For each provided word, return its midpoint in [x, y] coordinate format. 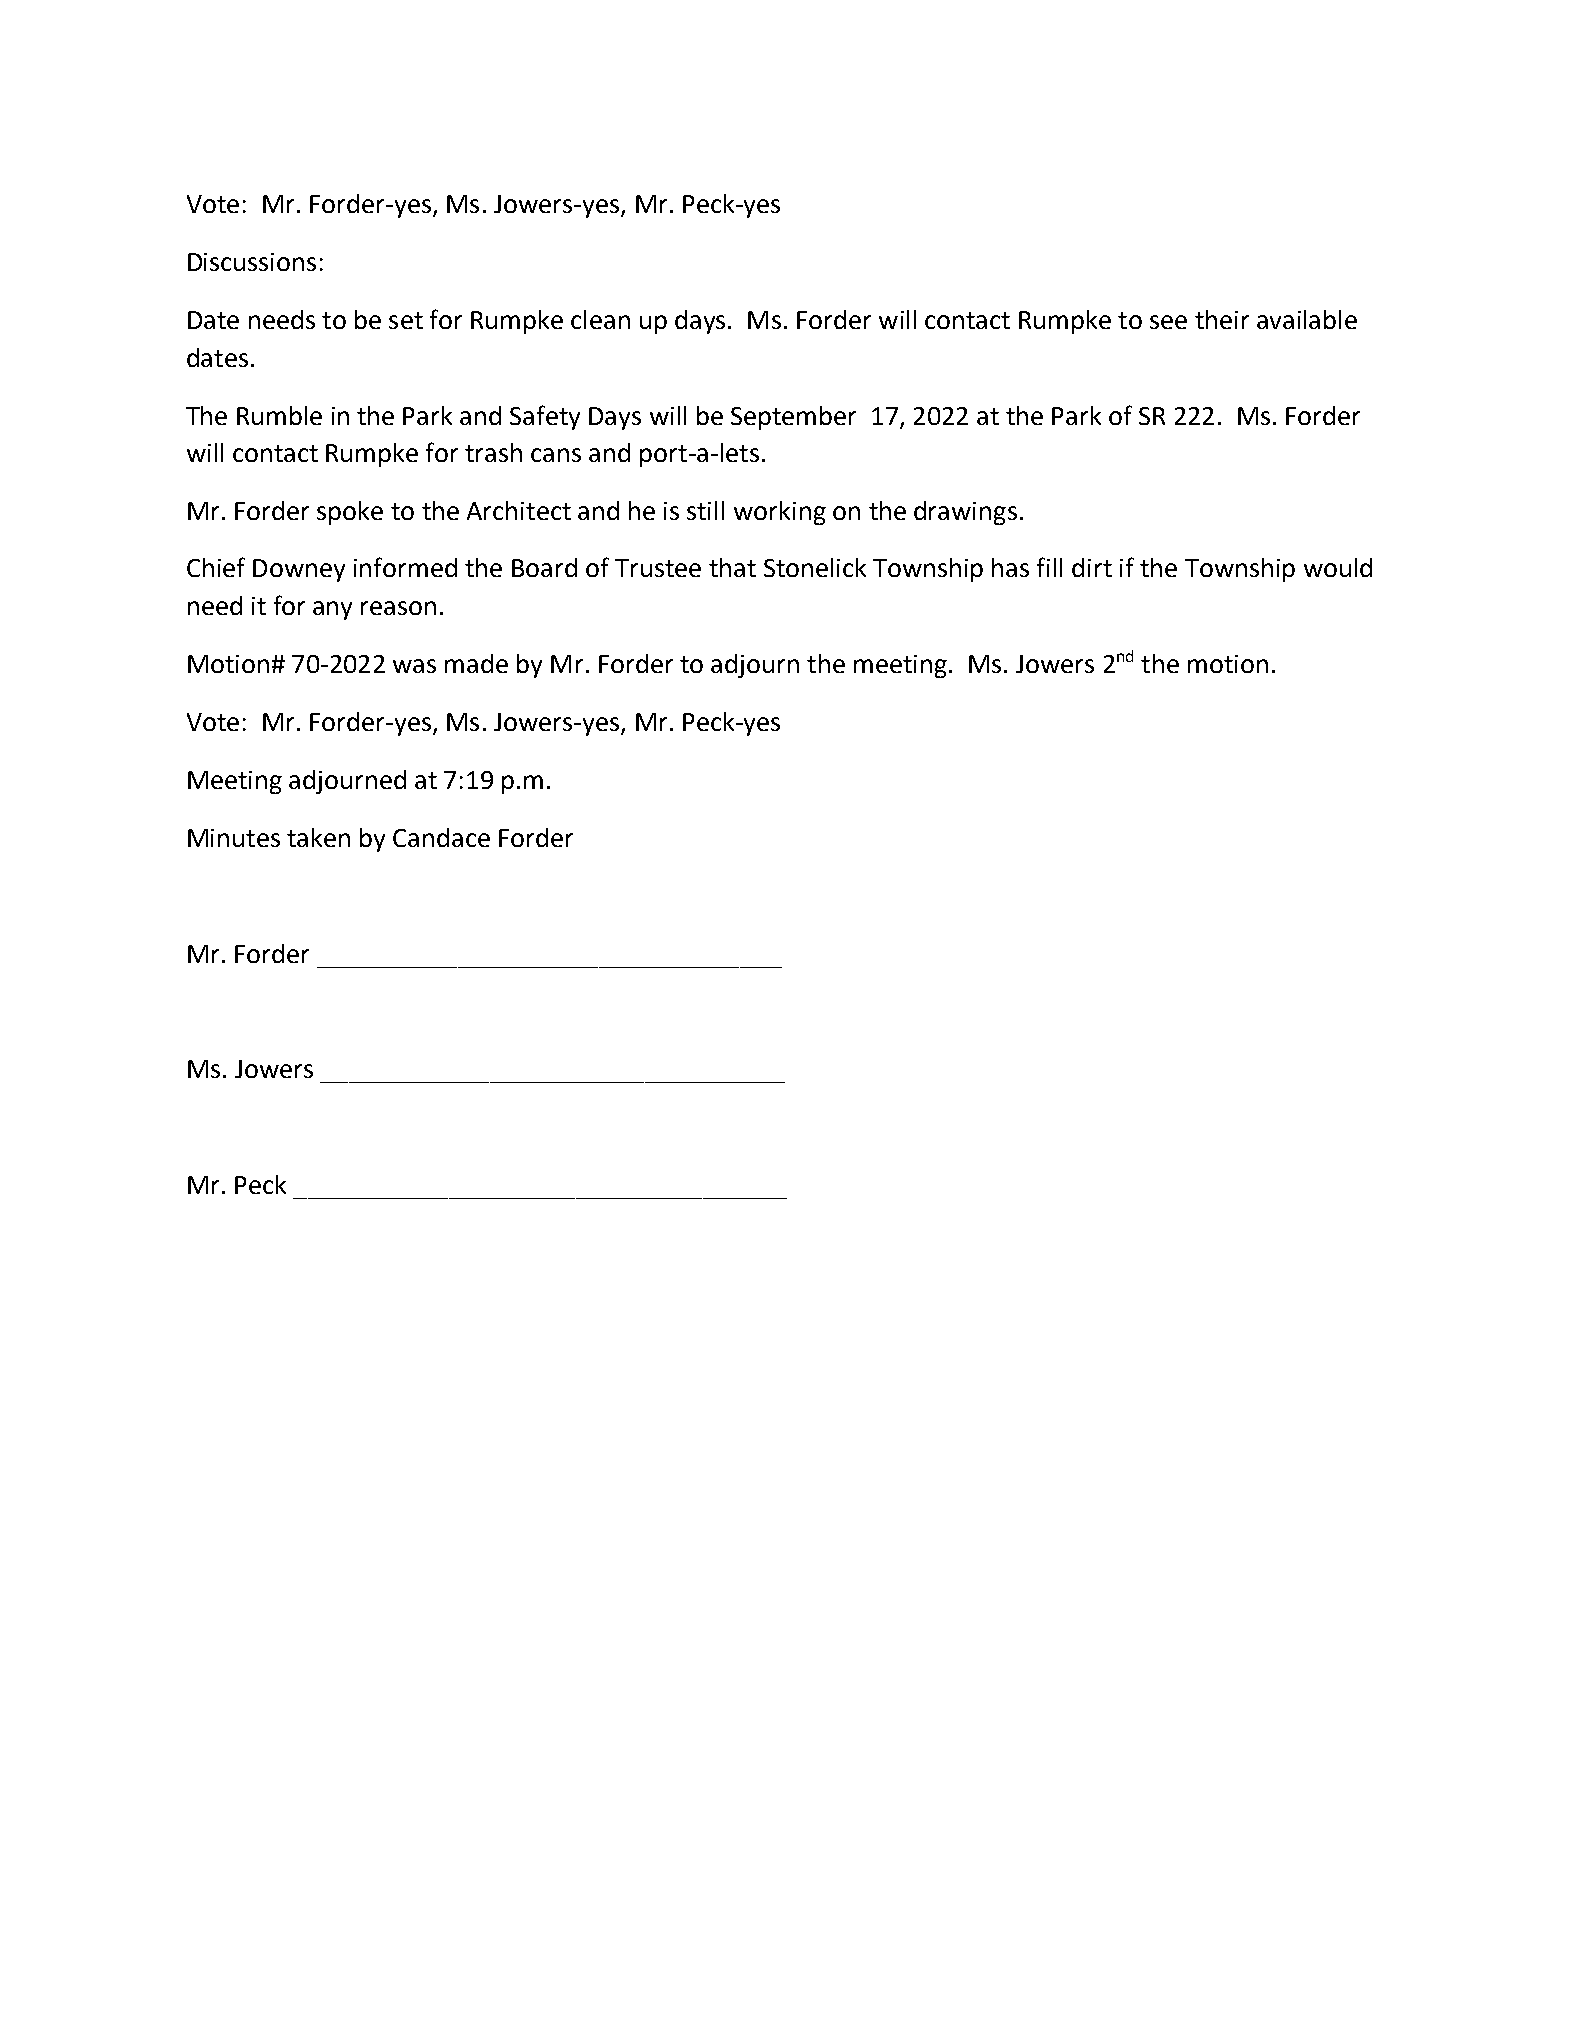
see [1168, 322]
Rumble [279, 415]
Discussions [252, 262]
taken [318, 837]
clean [600, 319]
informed [405, 567]
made [476, 663]
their [1222, 319]
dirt [1092, 567]
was [414, 666]
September [793, 418]
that [732, 567]
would [1338, 567]
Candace [441, 837]
